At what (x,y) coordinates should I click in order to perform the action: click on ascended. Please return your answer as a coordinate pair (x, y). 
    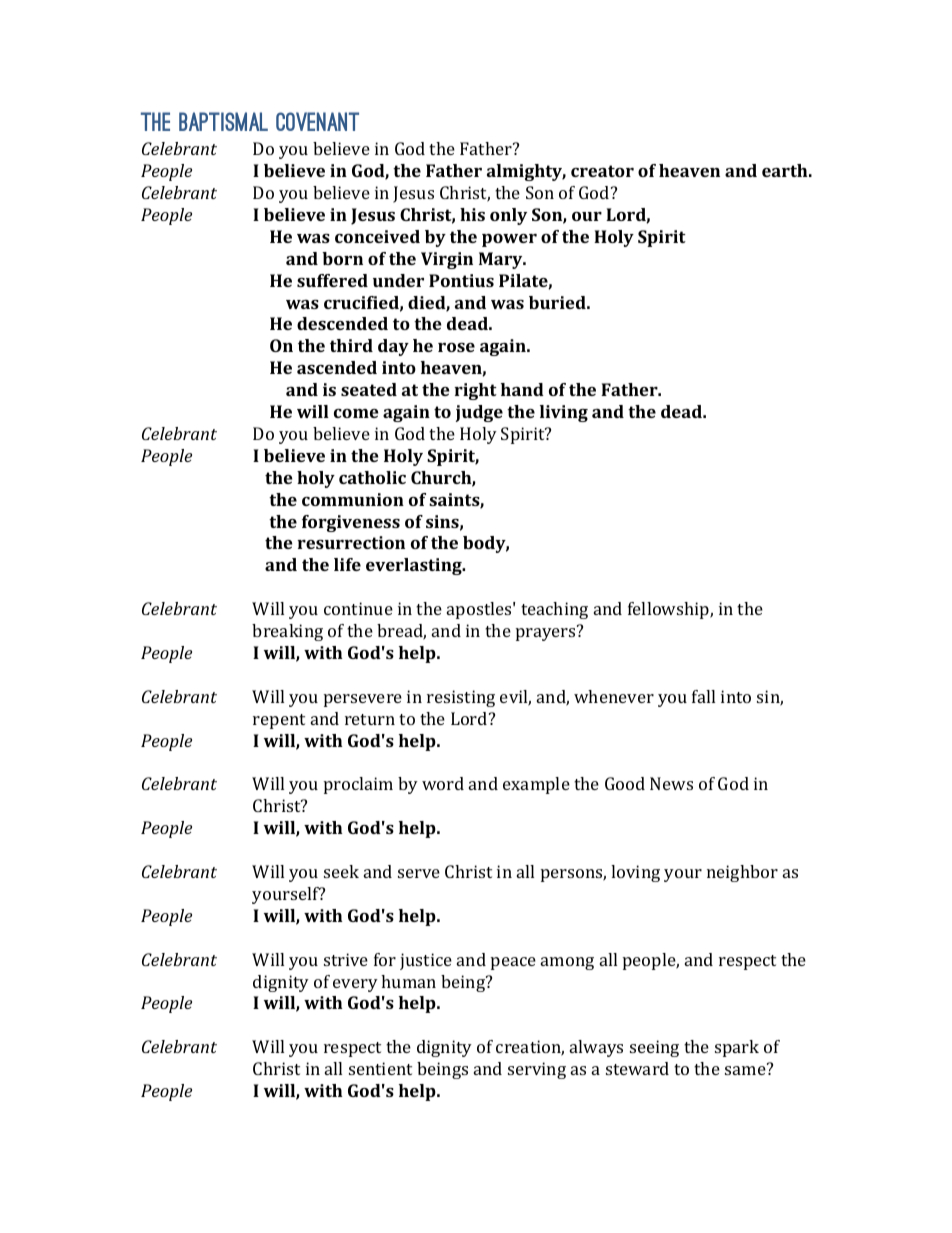
    Looking at the image, I should click on (337, 367).
